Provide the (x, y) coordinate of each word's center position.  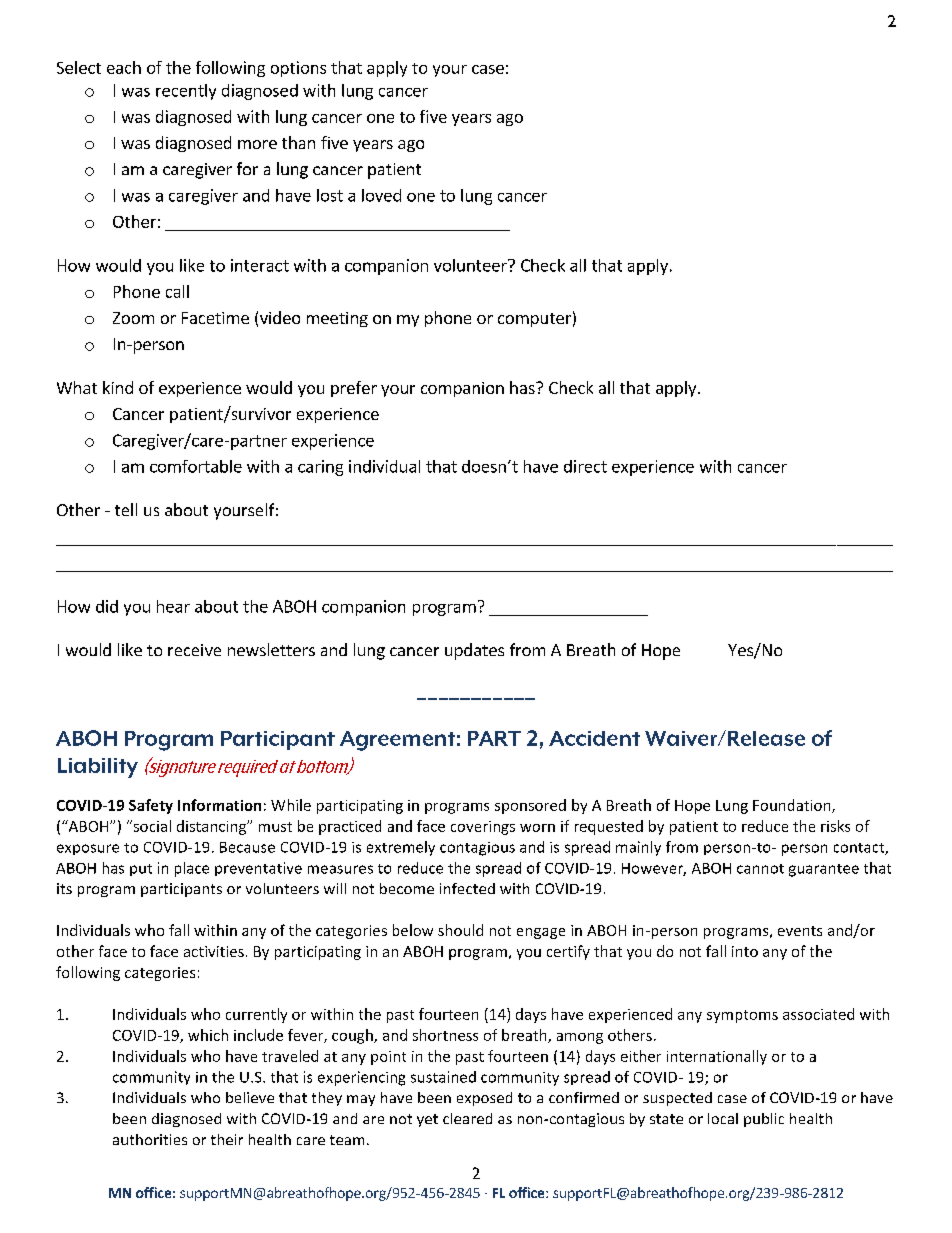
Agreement (397, 741)
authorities (150, 1139)
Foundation (793, 806)
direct (585, 466)
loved (381, 195)
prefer (354, 389)
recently (186, 92)
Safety (151, 806)
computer (534, 320)
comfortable (196, 466)
